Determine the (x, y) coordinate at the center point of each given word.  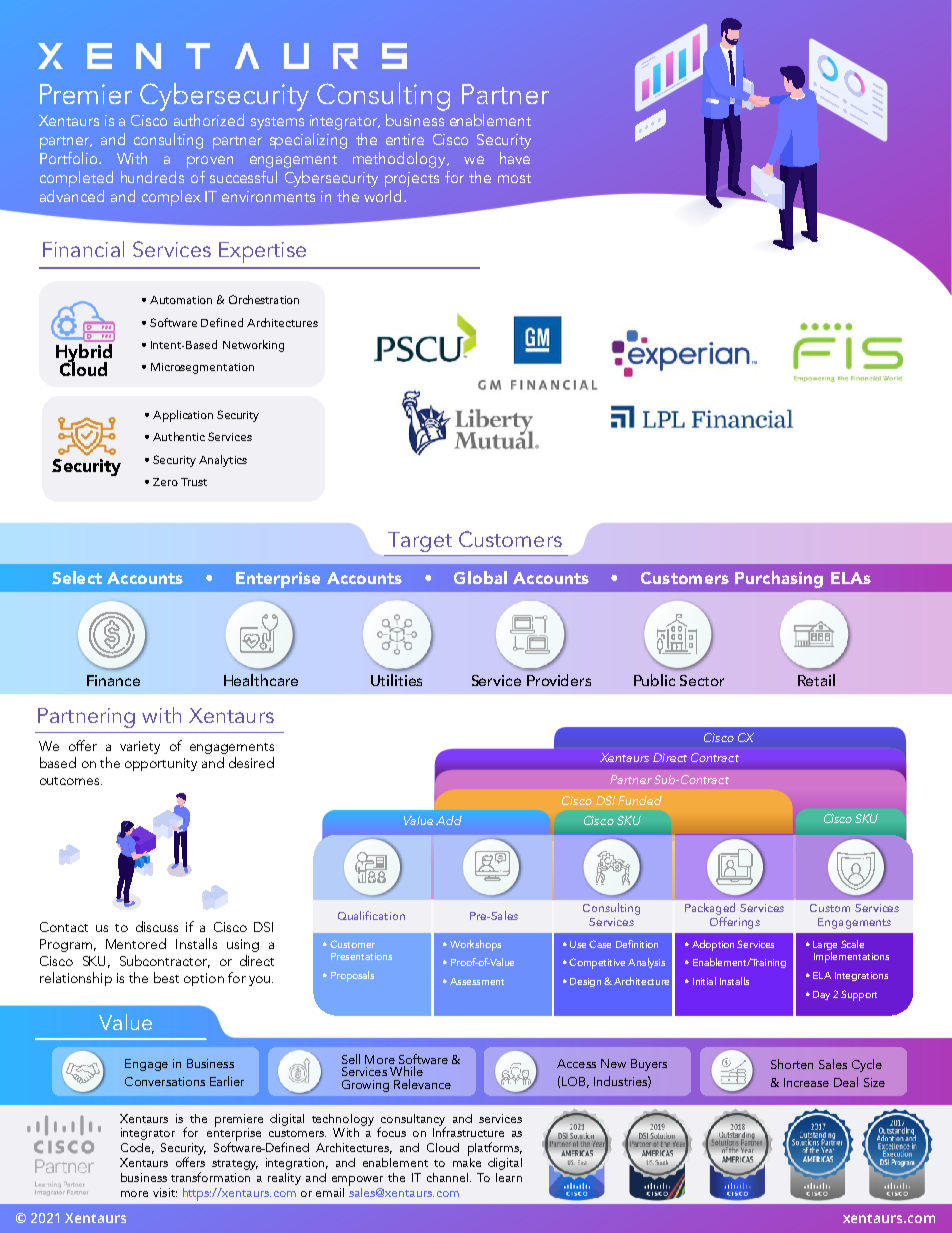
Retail (816, 680)
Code (135, 1147)
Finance (113, 680)
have (515, 158)
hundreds (152, 177)
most (514, 178)
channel (447, 1177)
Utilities (396, 680)
